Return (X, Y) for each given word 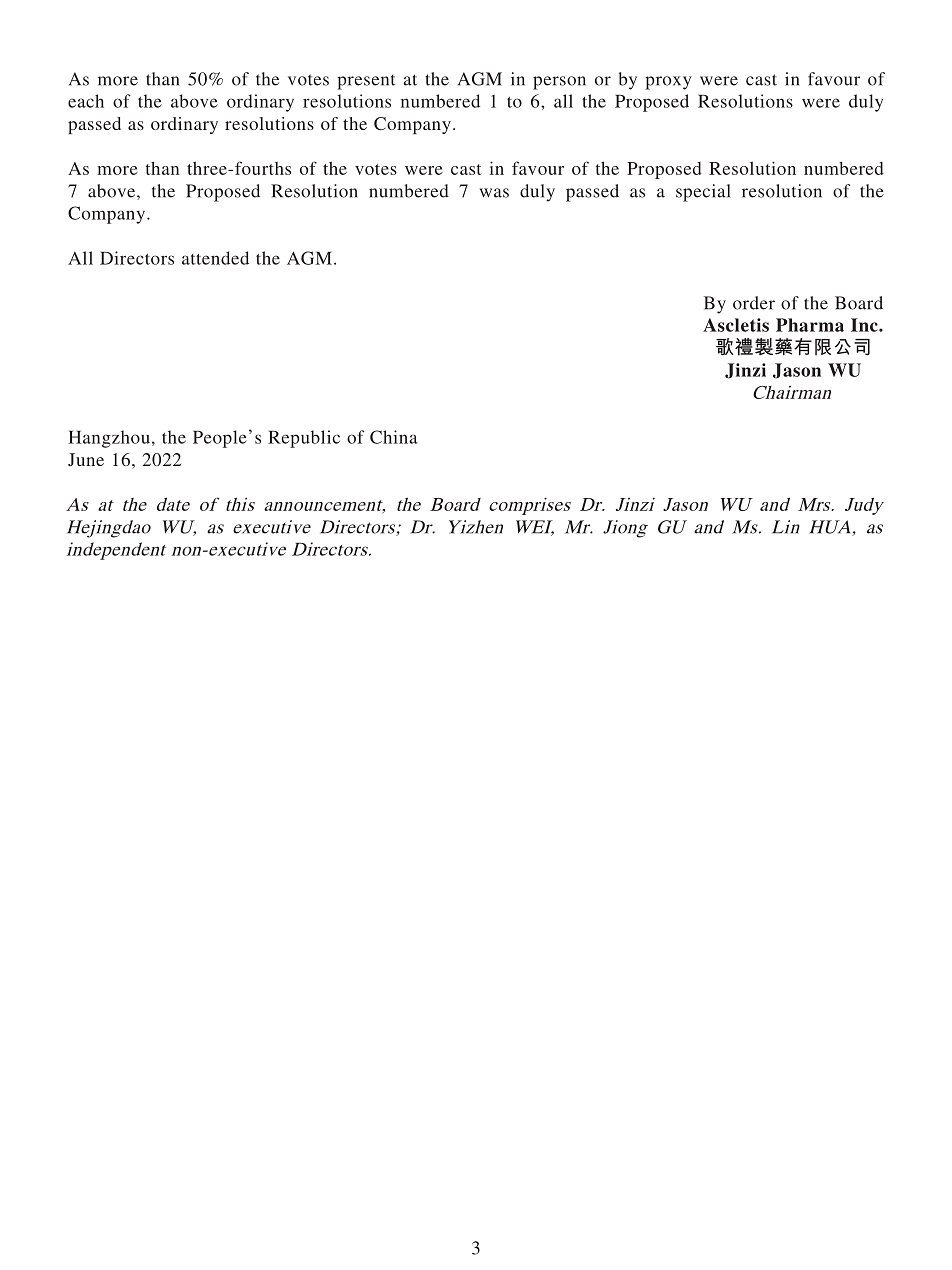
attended (215, 258)
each (86, 101)
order (754, 303)
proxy (668, 83)
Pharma (810, 325)
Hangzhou (109, 439)
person (559, 83)
